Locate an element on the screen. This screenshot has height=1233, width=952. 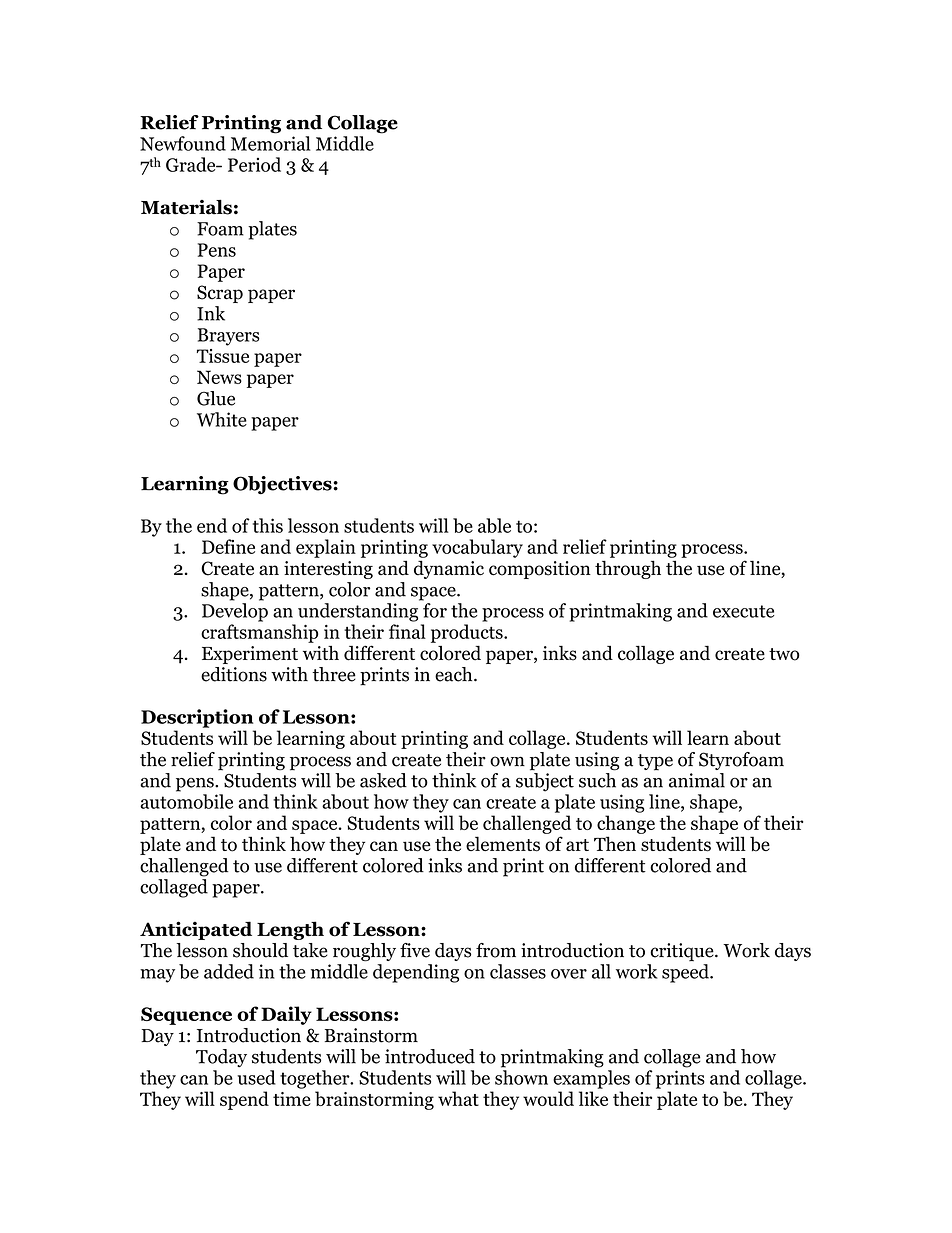
able is located at coordinates (494, 525).
